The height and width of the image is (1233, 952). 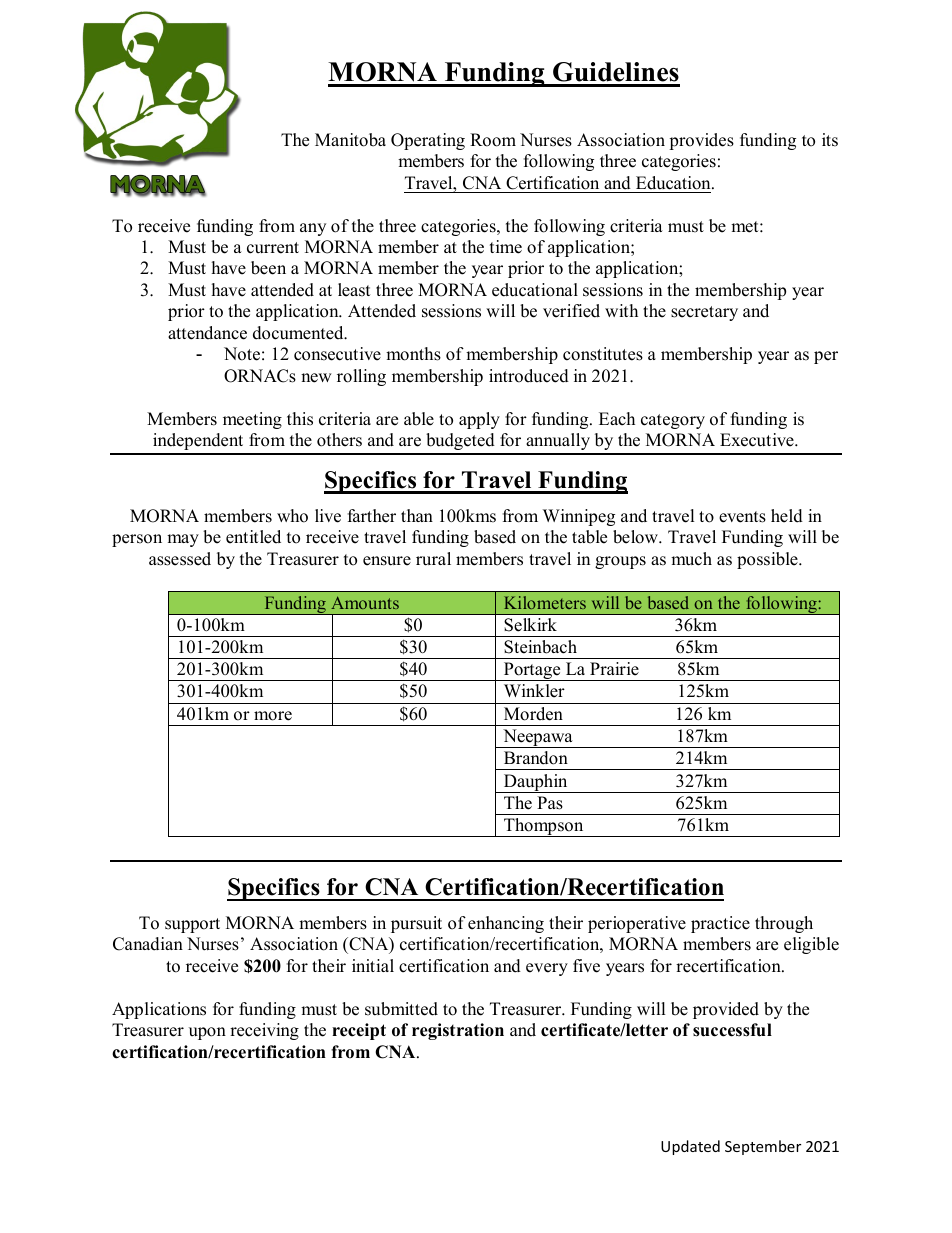 What do you see at coordinates (273, 248) in the image?
I see `current` at bounding box center [273, 248].
